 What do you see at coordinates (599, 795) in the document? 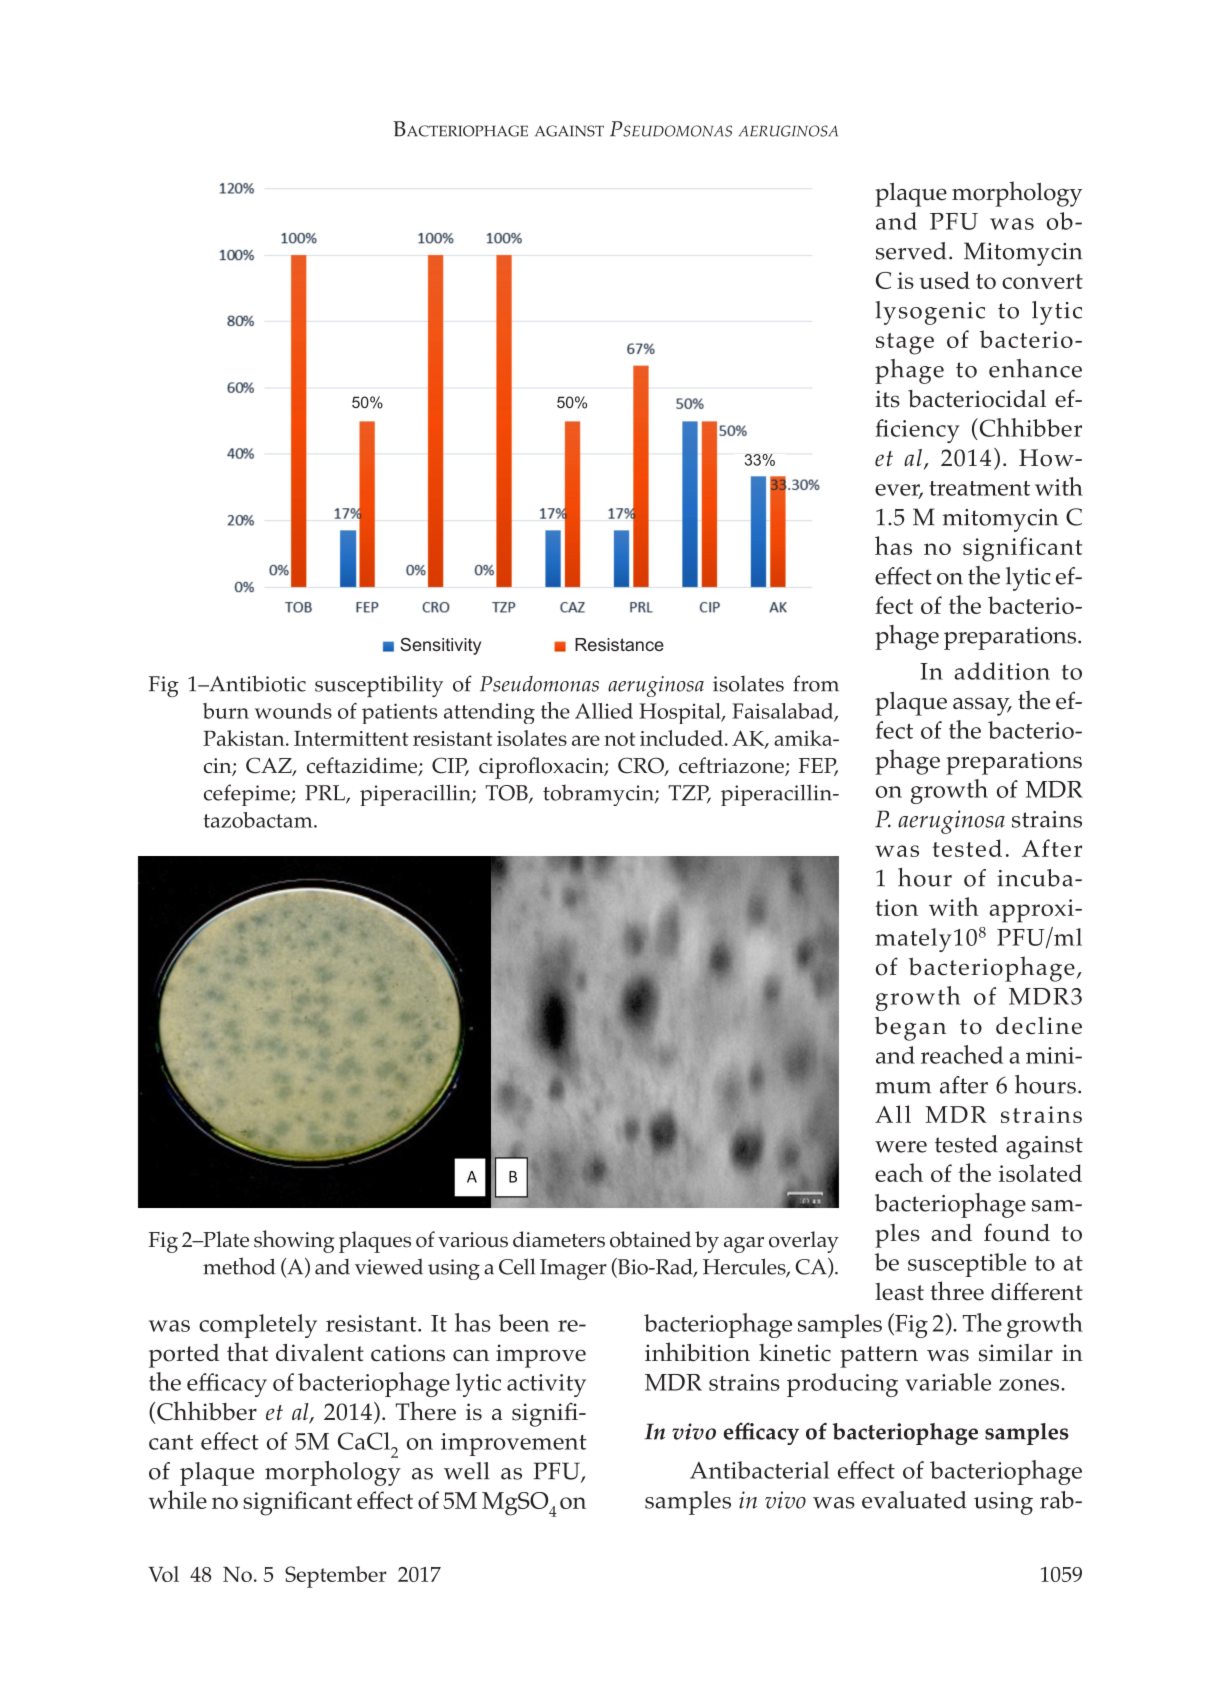
I see `tobramycin` at bounding box center [599, 795].
